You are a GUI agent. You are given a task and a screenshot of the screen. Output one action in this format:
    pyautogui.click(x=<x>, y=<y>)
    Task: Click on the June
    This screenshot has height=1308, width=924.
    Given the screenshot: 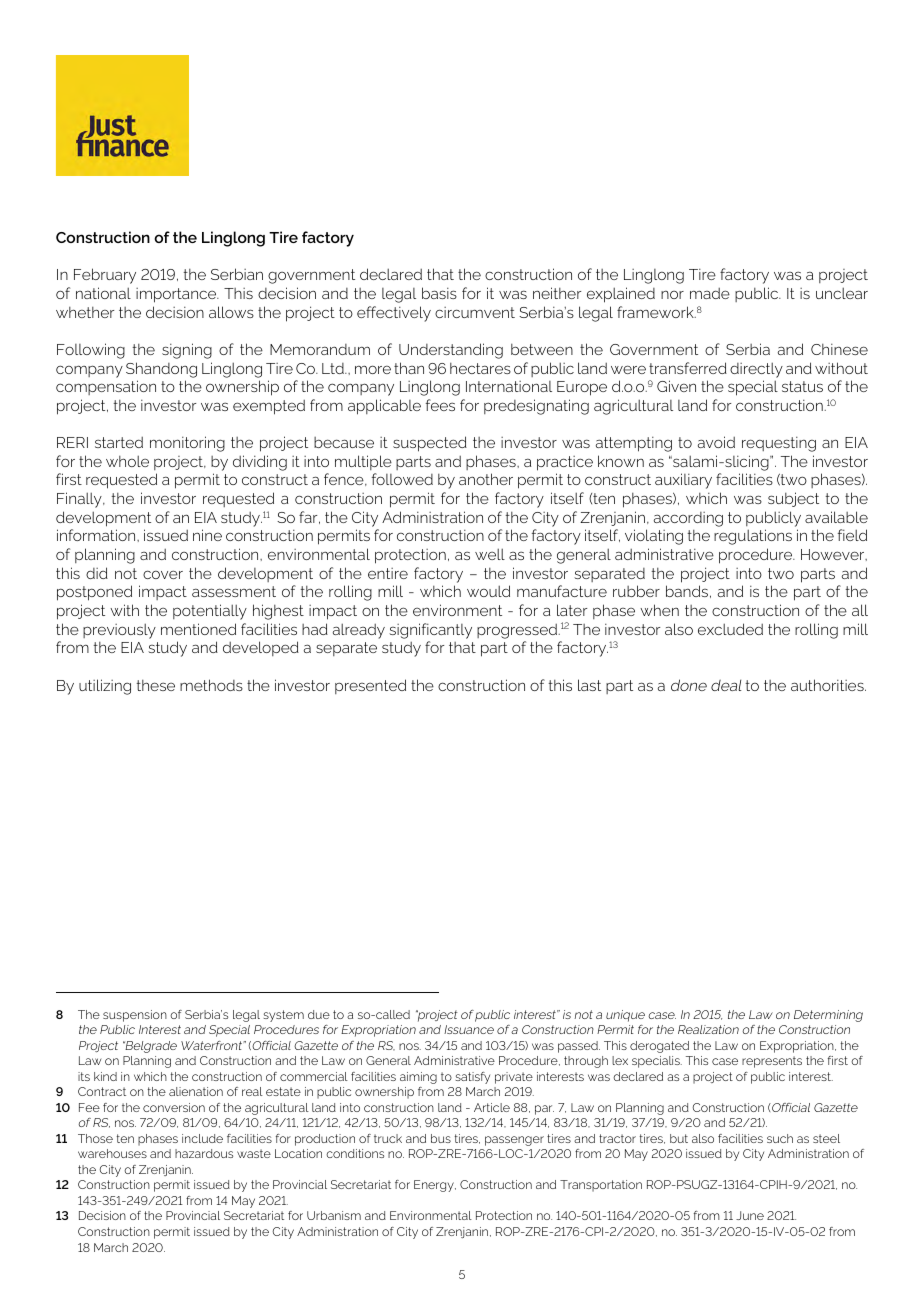 What is the action you would take?
    pyautogui.click(x=750, y=1215)
